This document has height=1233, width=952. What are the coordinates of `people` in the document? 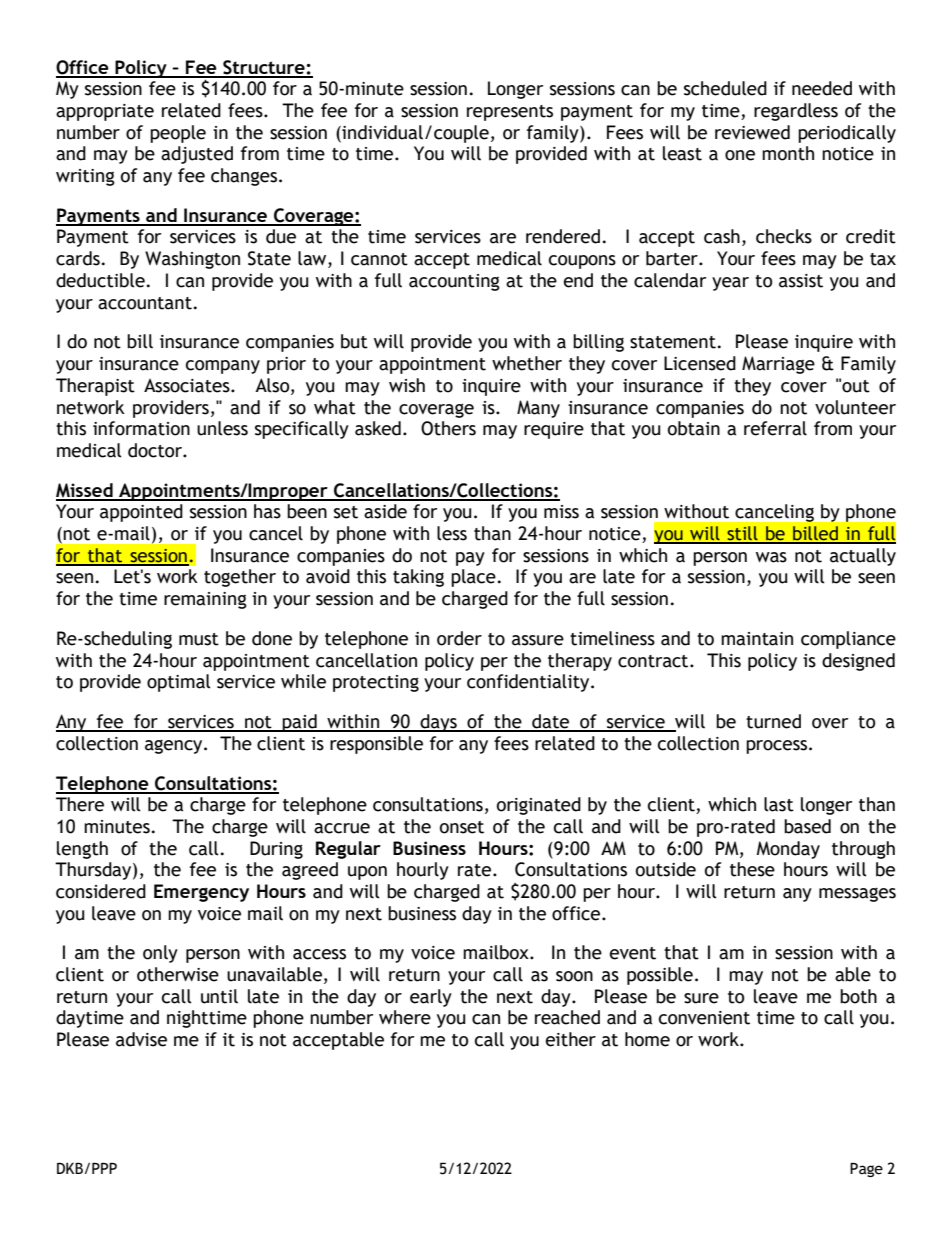 It's located at (178, 134).
